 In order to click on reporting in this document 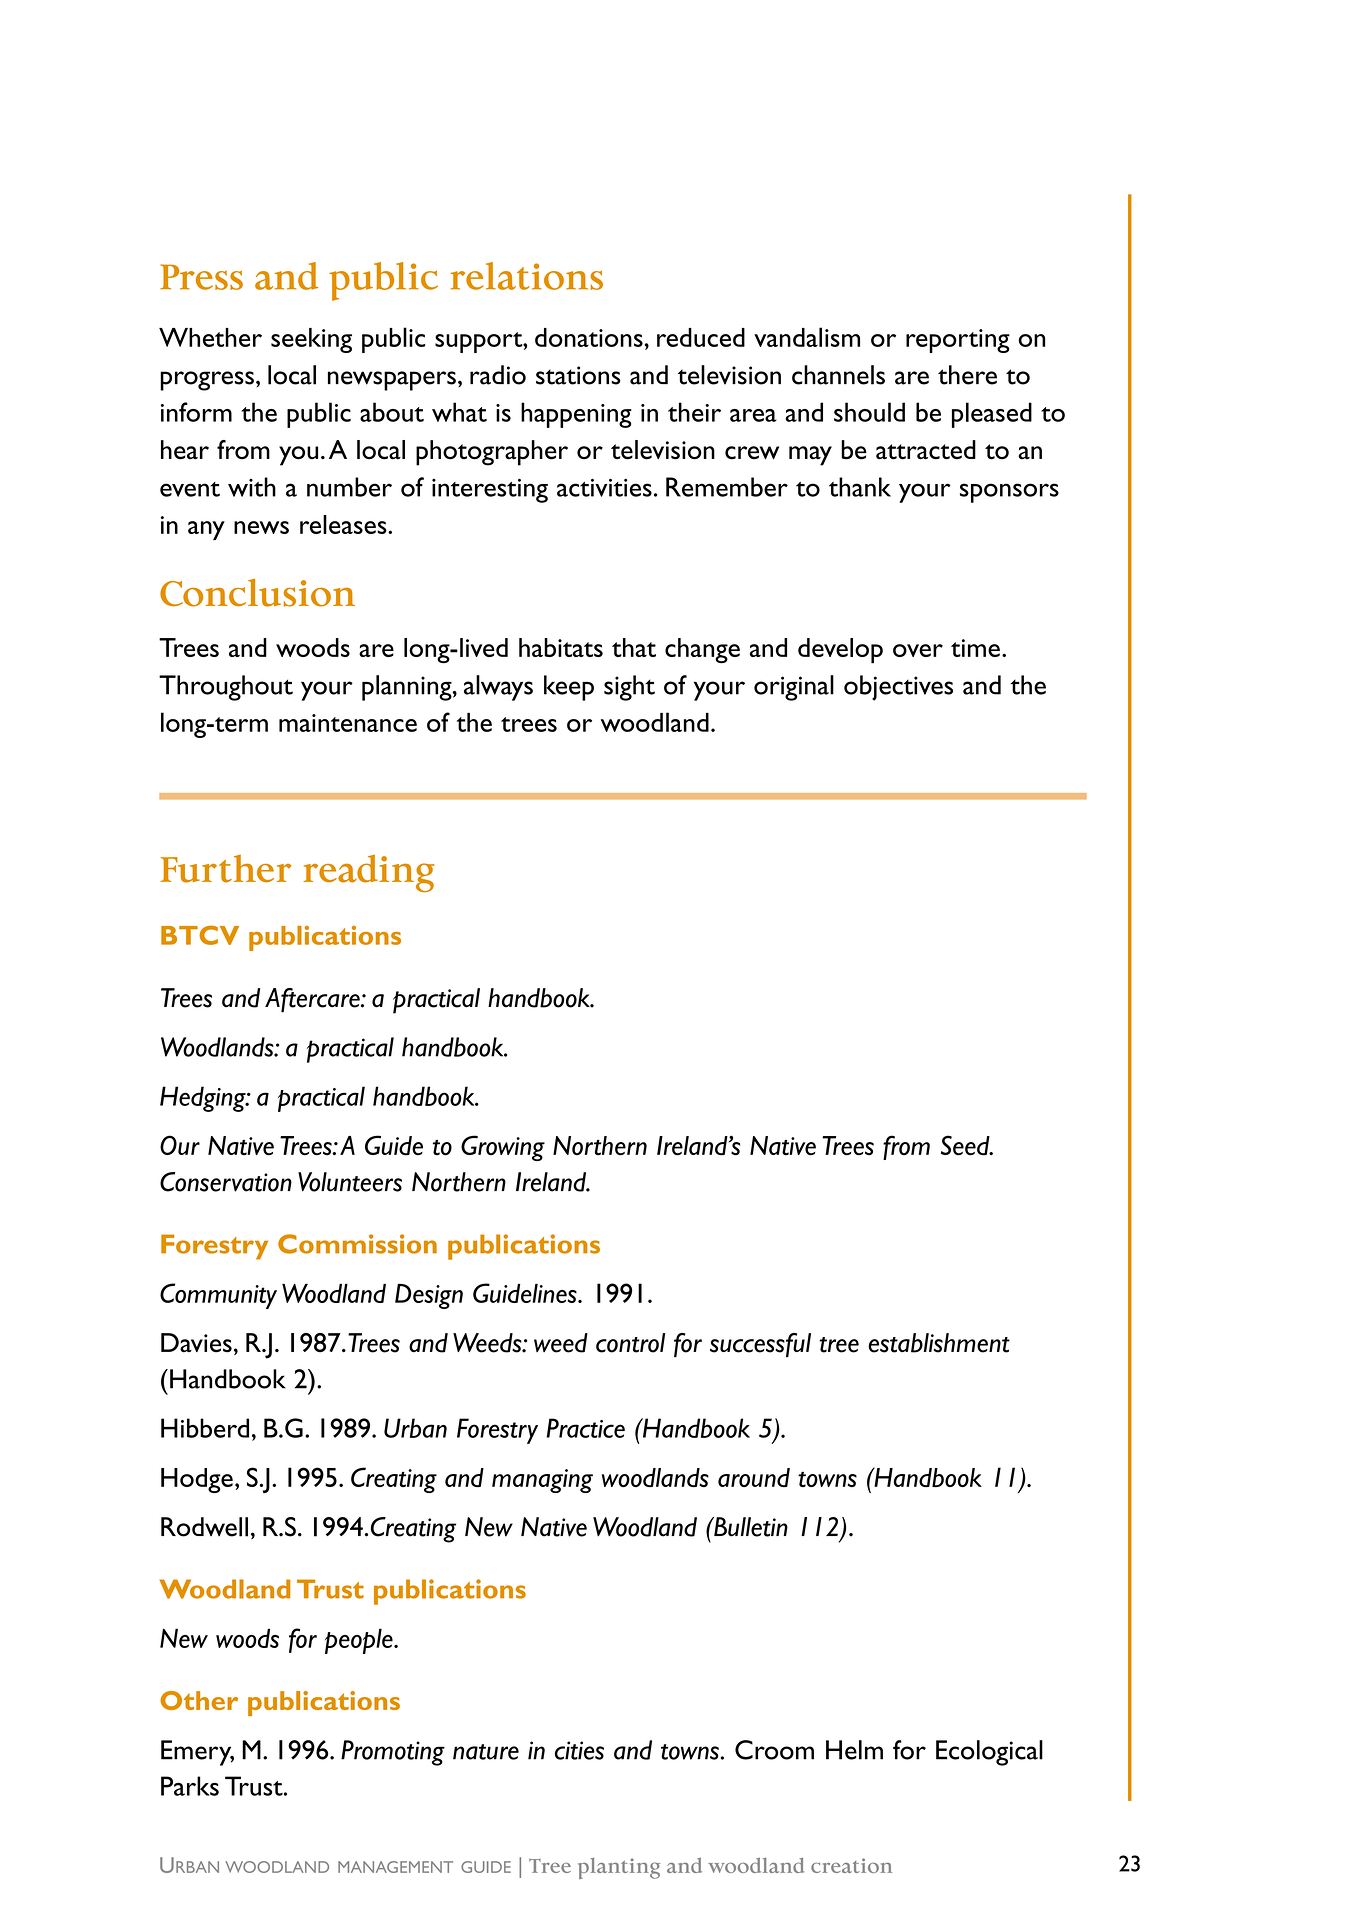, I will do `click(958, 341)`.
